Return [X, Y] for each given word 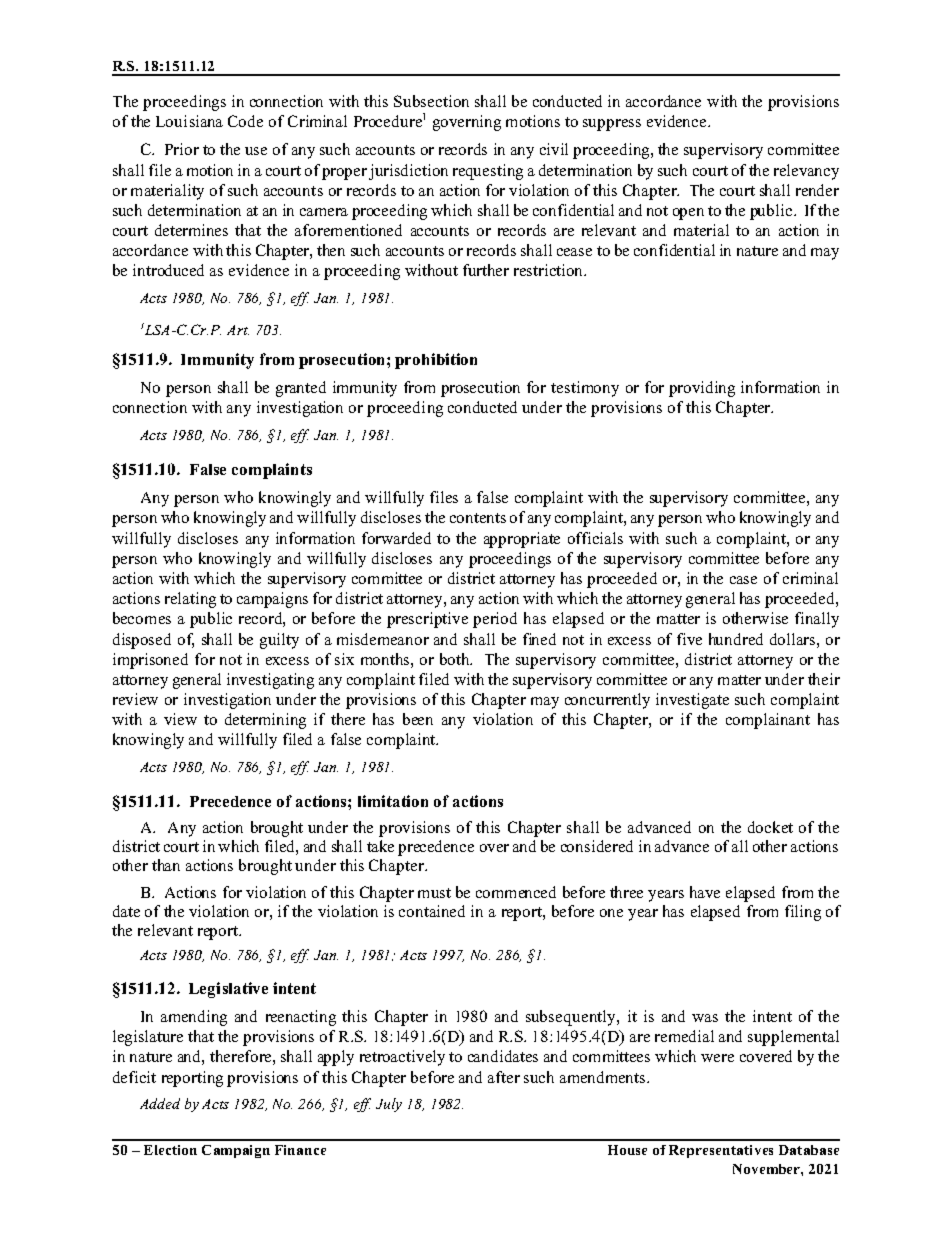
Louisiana [189, 121]
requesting [488, 172]
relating [190, 600]
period [495, 620]
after [504, 1077]
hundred [736, 639]
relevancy [806, 172]
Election [170, 1150]
